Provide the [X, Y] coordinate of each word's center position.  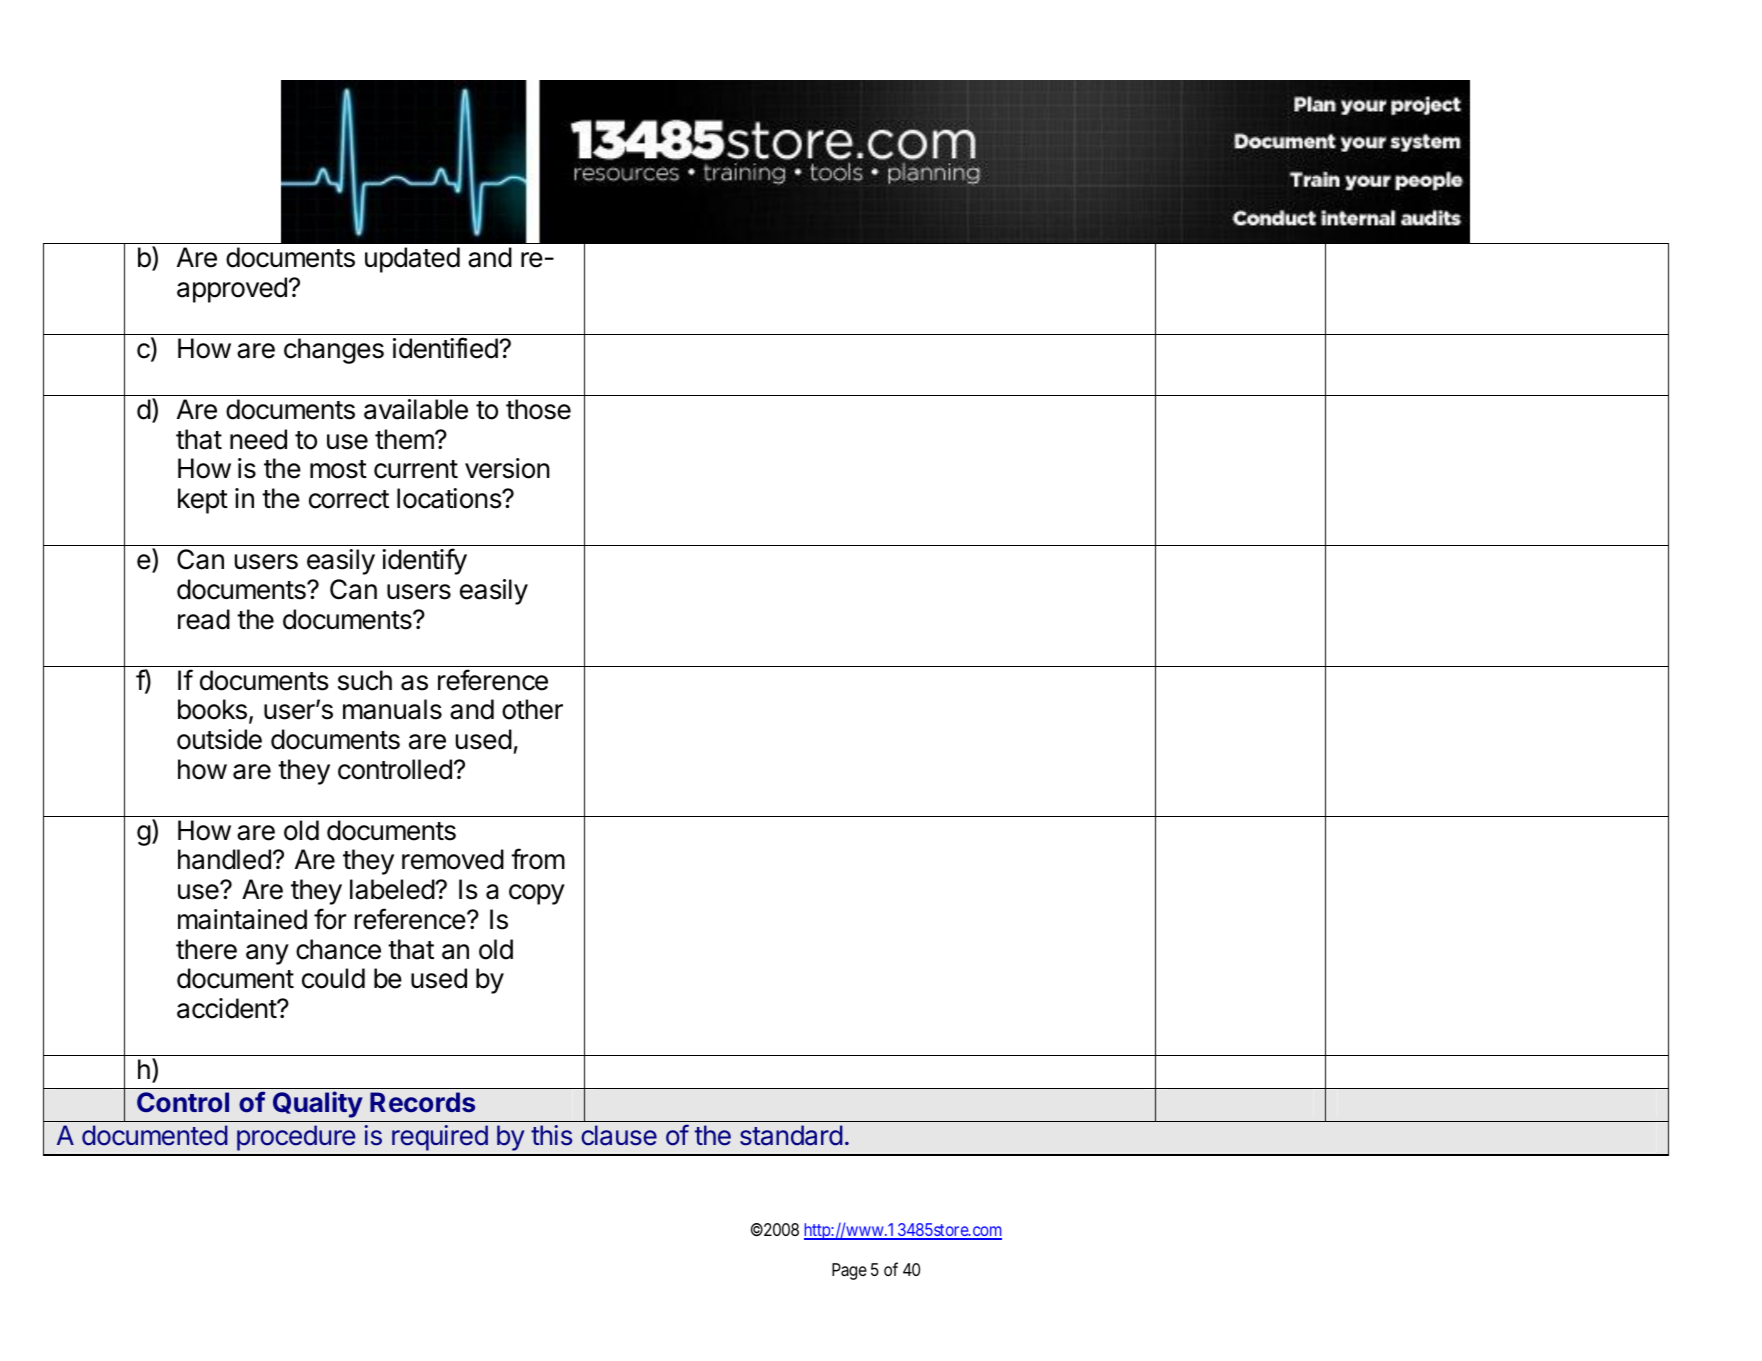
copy [537, 894]
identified [446, 348]
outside [219, 739]
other [532, 709]
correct [349, 499]
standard [791, 1135]
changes [334, 351]
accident [227, 1008]
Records [422, 1102]
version [507, 468]
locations [450, 498]
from [538, 859]
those [538, 409]
